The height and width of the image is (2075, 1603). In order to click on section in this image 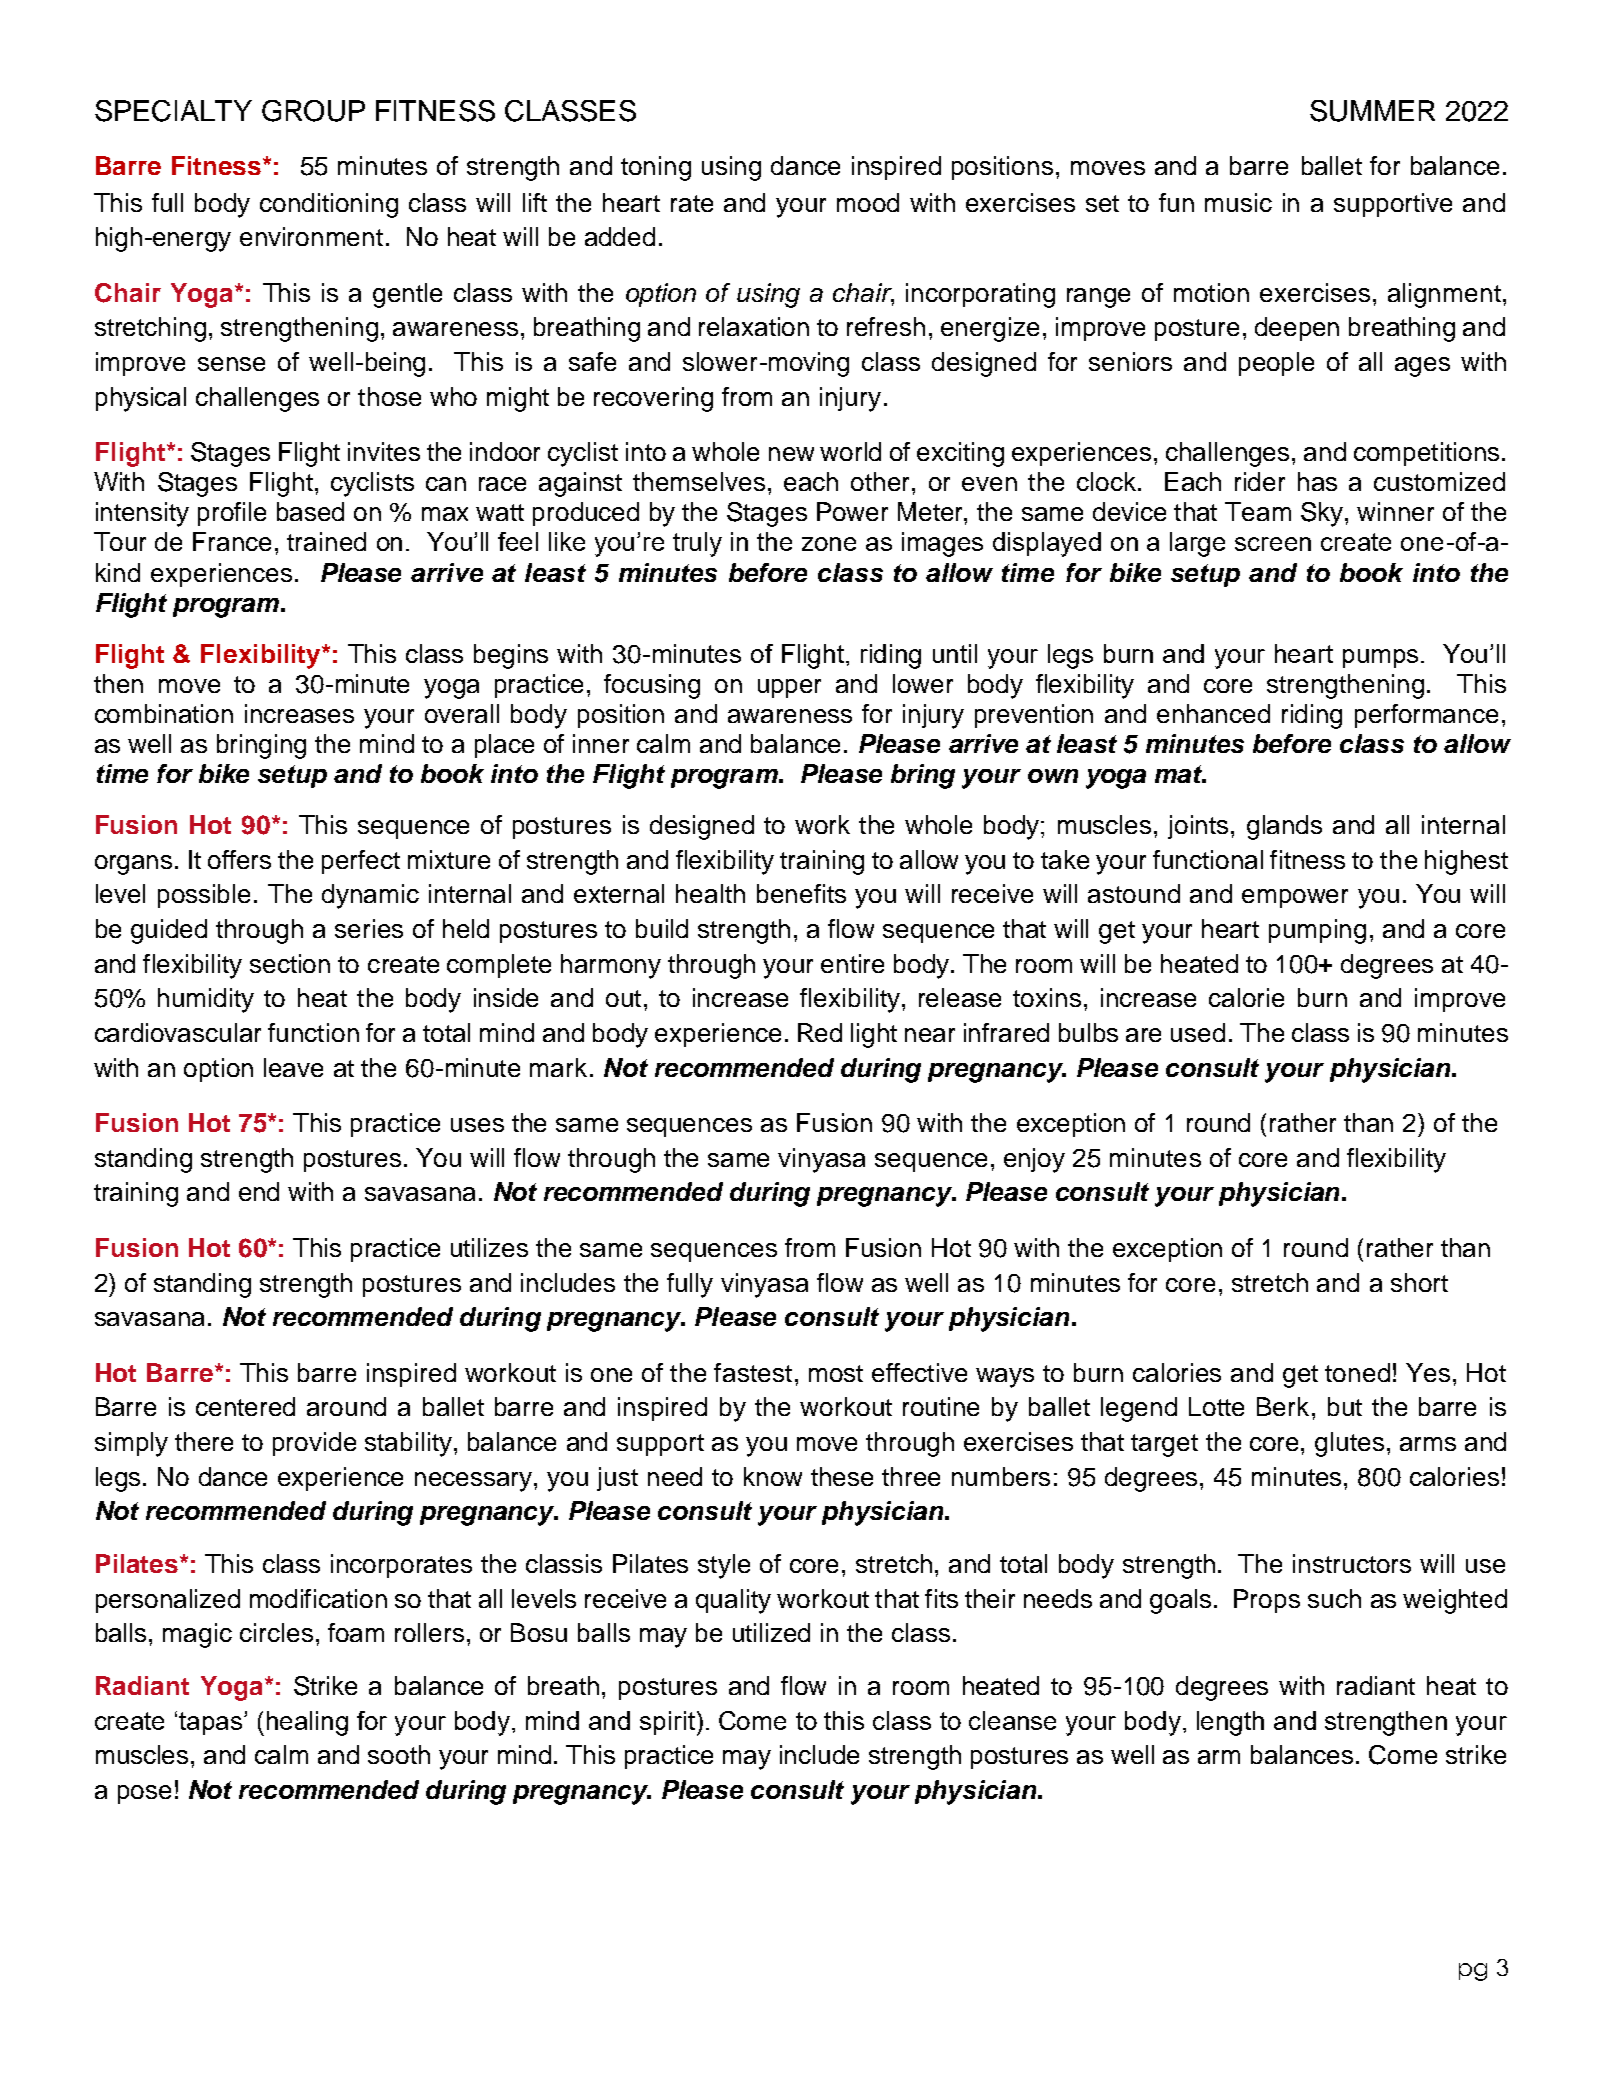, I will do `click(290, 963)`.
